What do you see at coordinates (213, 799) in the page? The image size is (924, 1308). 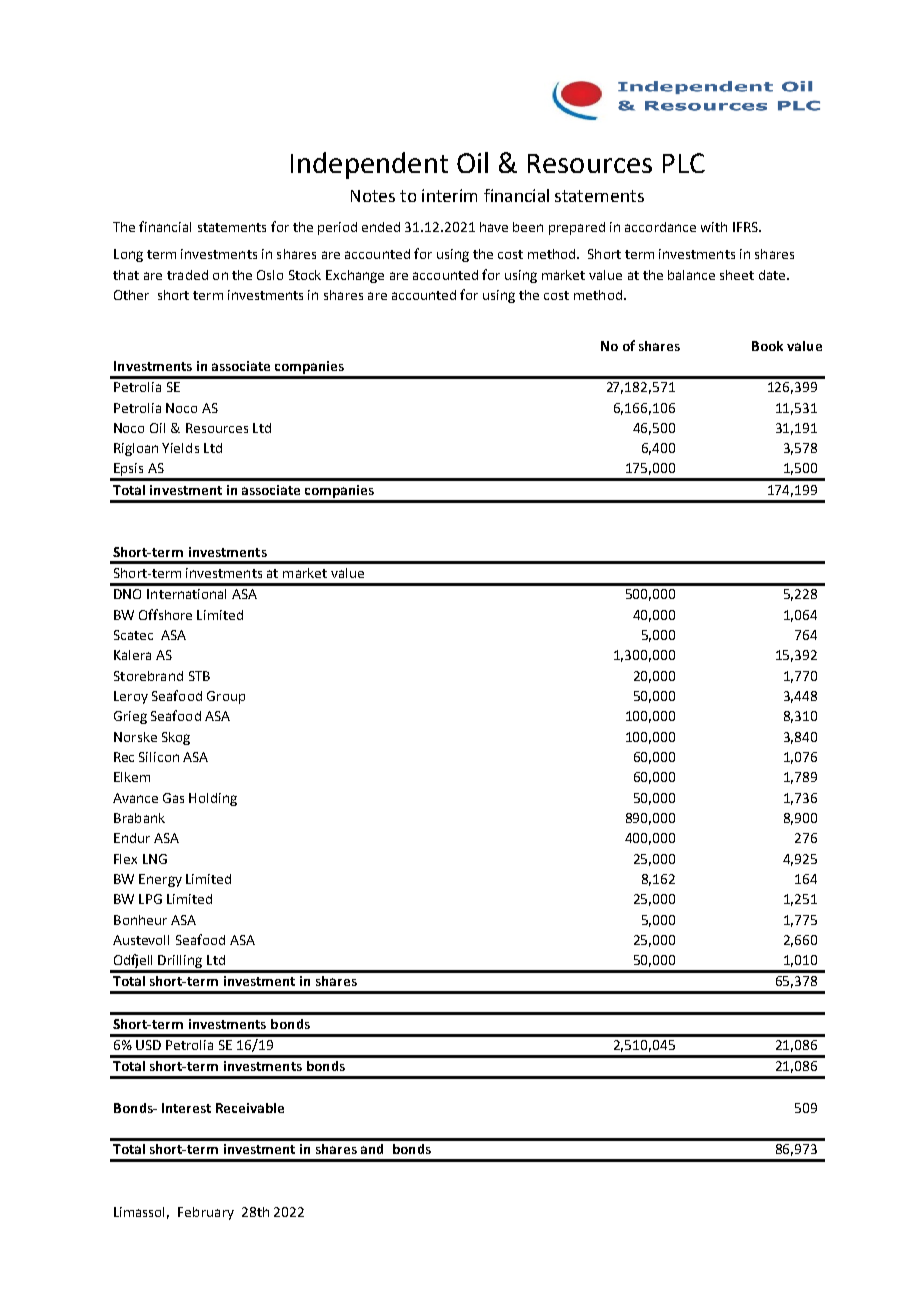 I see `Holding` at bounding box center [213, 799].
